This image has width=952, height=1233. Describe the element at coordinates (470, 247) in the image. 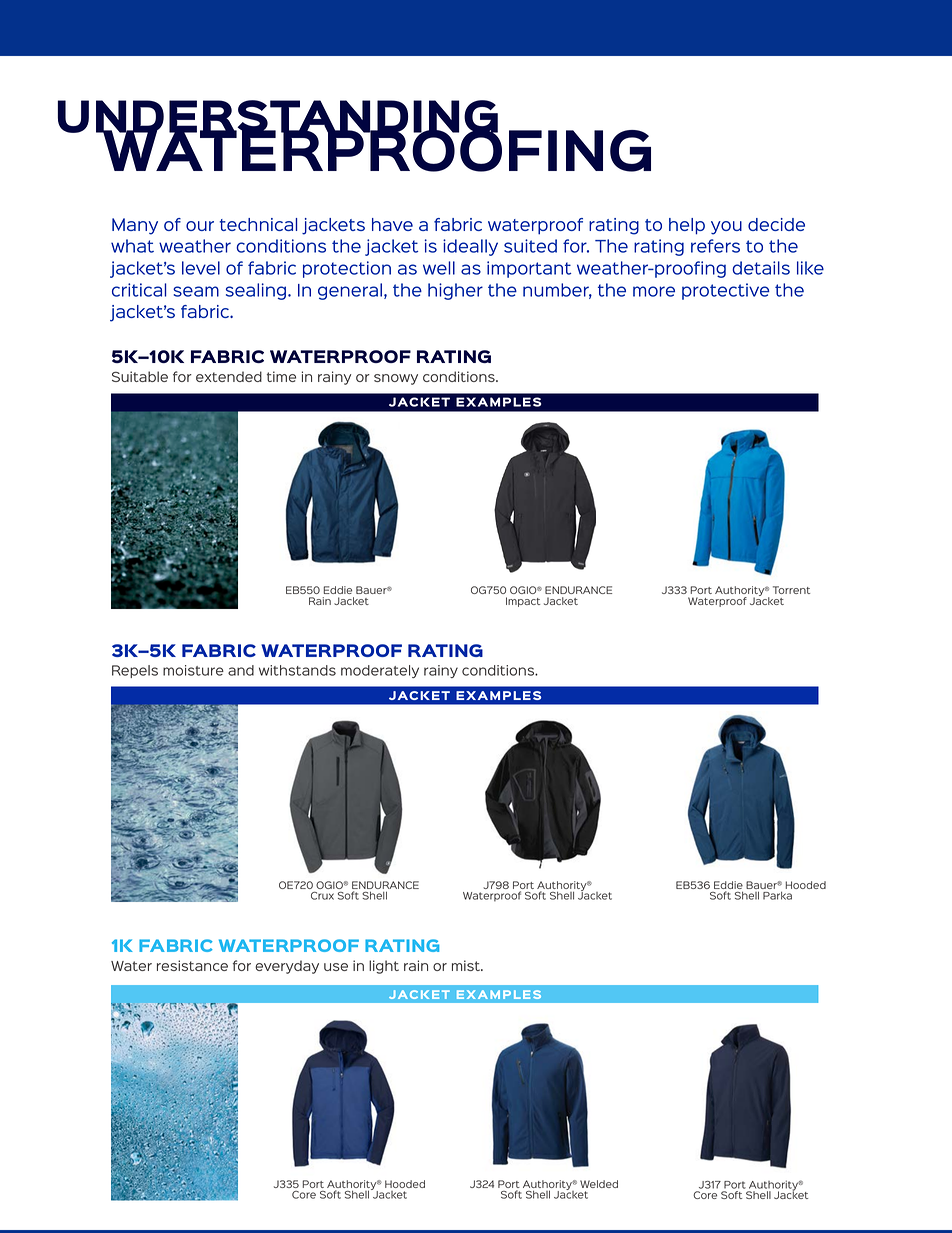

I see `ideally` at that location.
